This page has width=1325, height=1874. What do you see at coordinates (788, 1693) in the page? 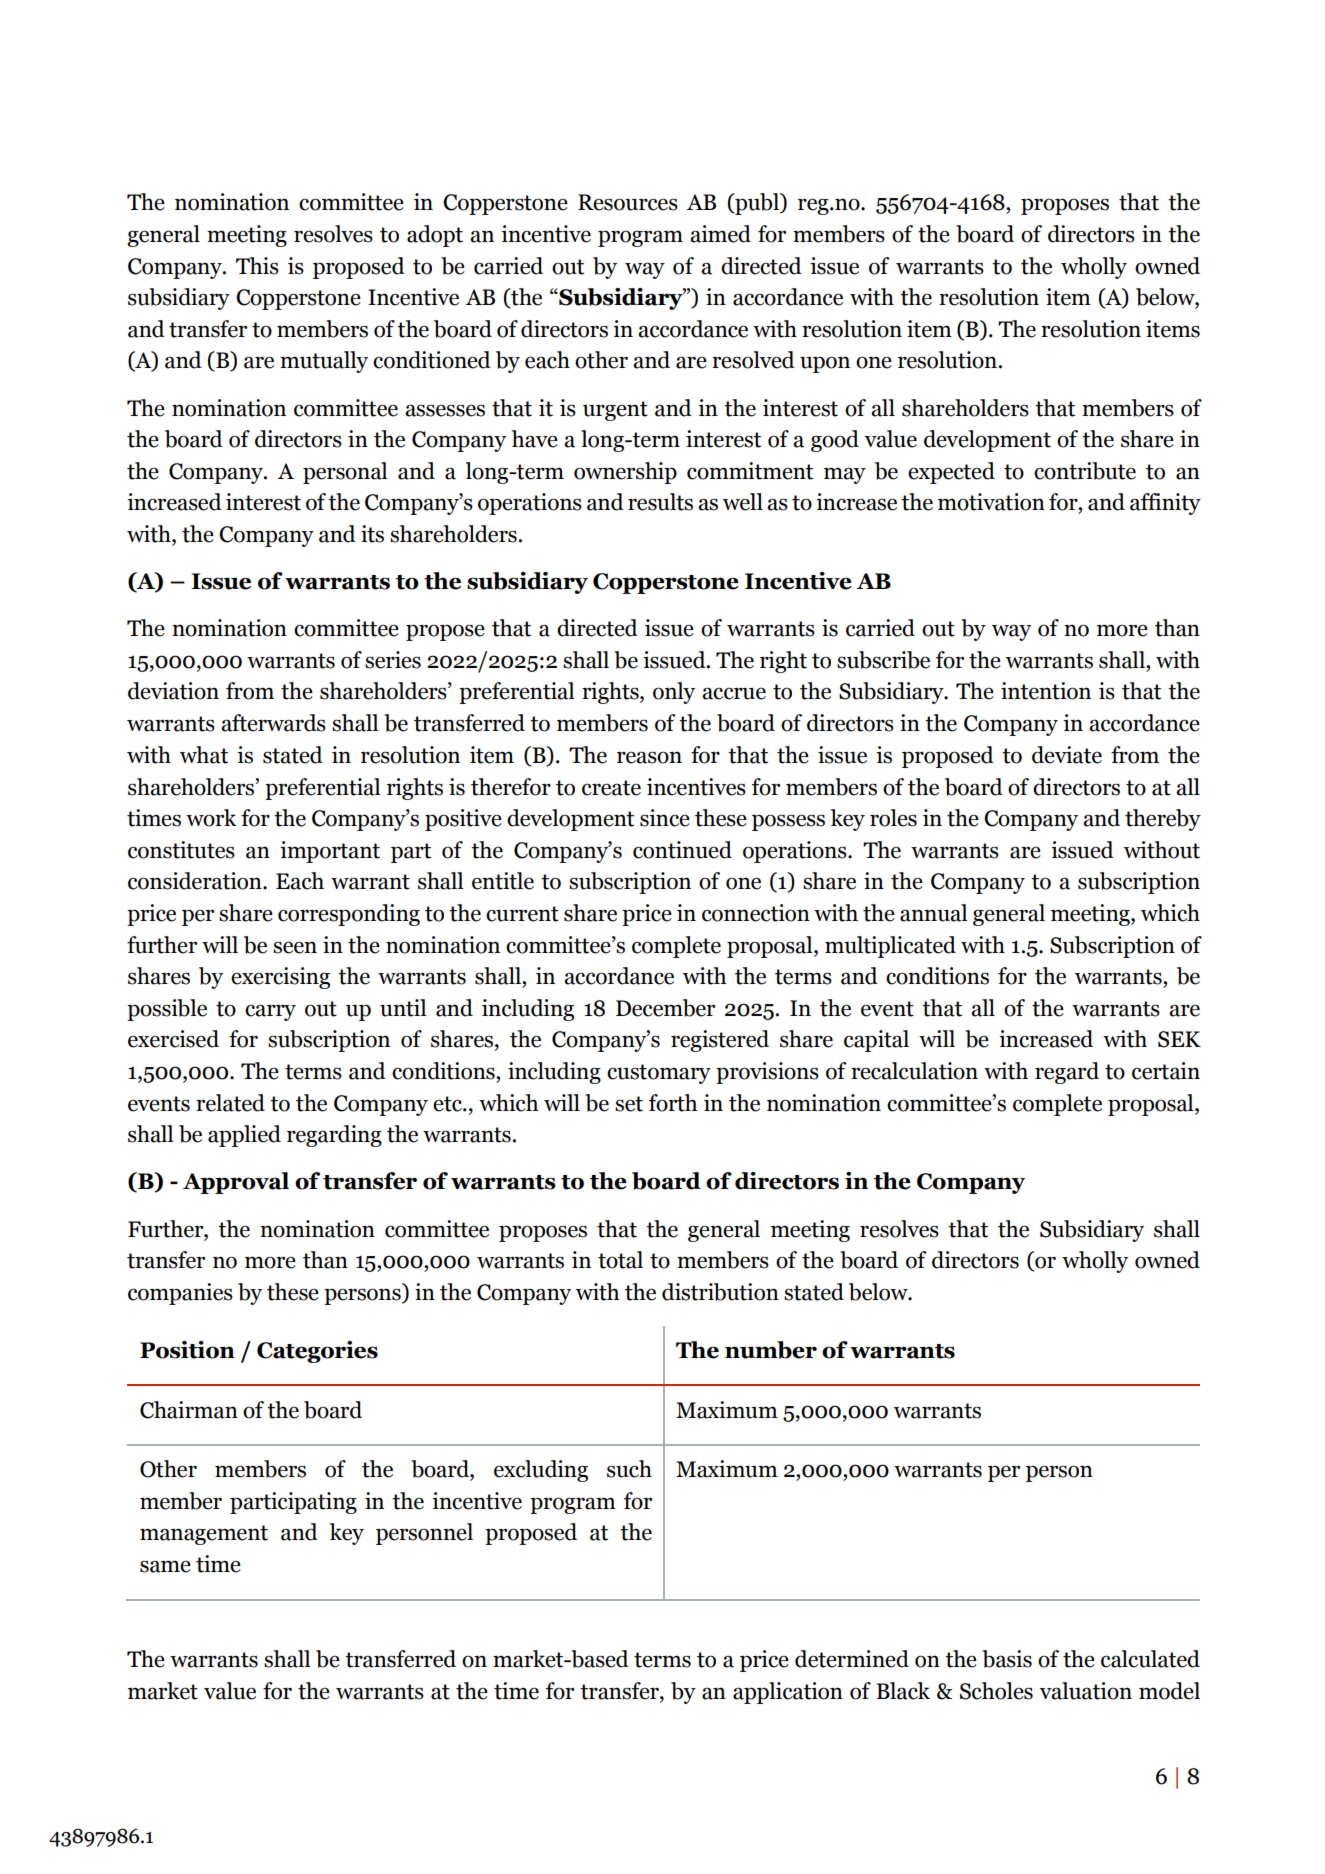
I see `application` at bounding box center [788, 1693].
